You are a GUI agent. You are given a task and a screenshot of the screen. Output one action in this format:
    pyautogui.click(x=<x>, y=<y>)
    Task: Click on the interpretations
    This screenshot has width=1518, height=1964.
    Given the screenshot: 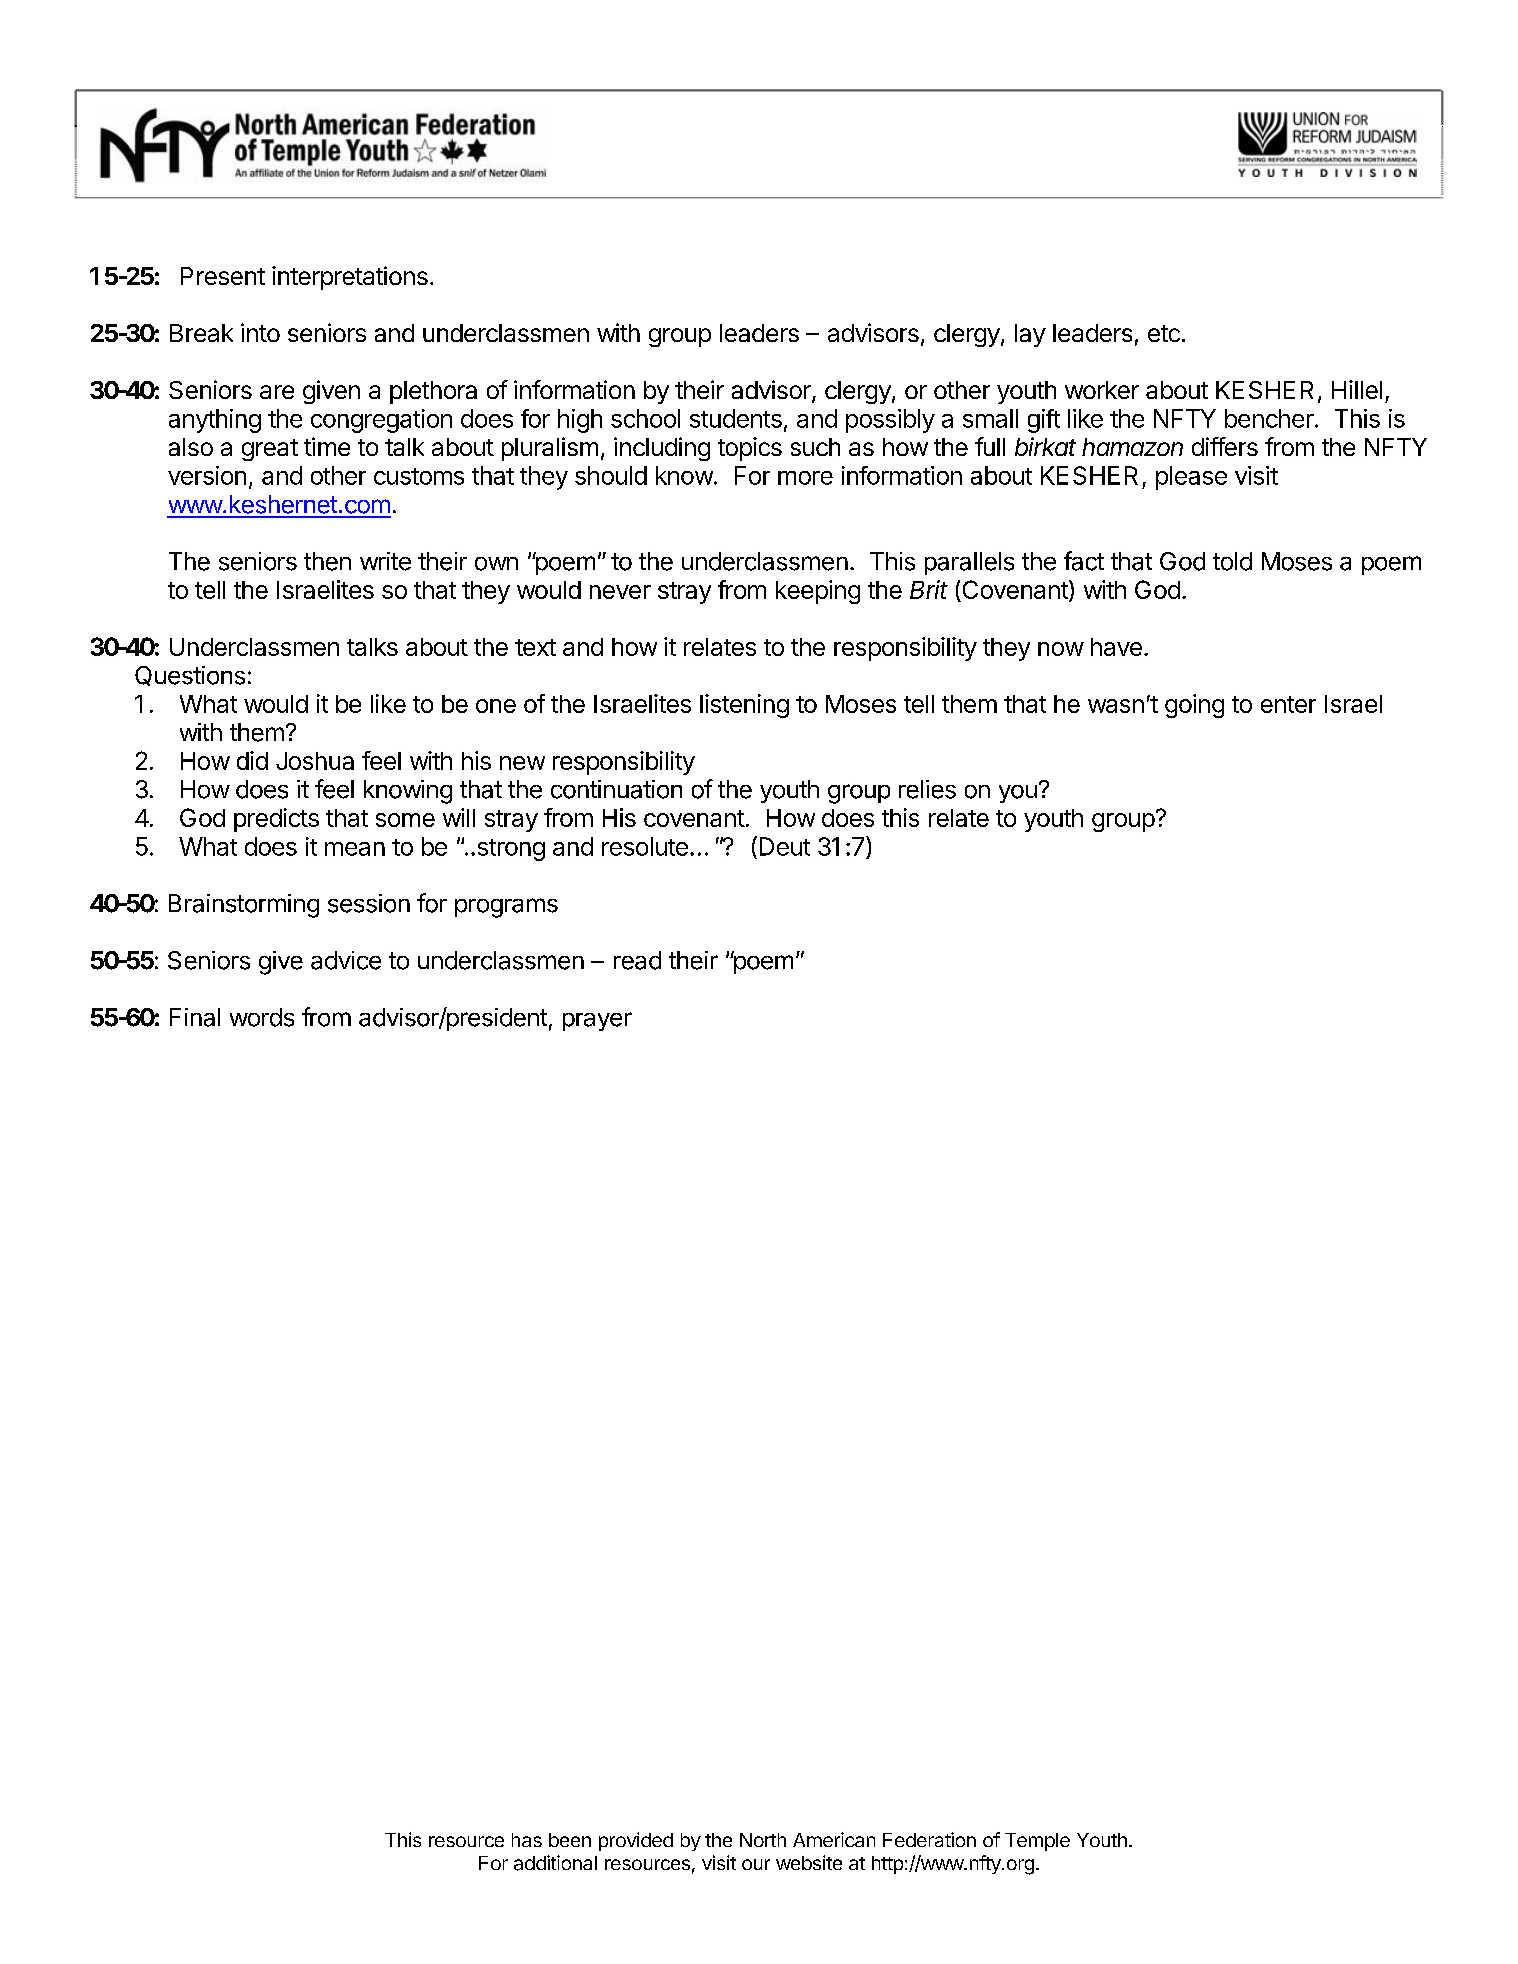 What is the action you would take?
    pyautogui.click(x=350, y=278)
